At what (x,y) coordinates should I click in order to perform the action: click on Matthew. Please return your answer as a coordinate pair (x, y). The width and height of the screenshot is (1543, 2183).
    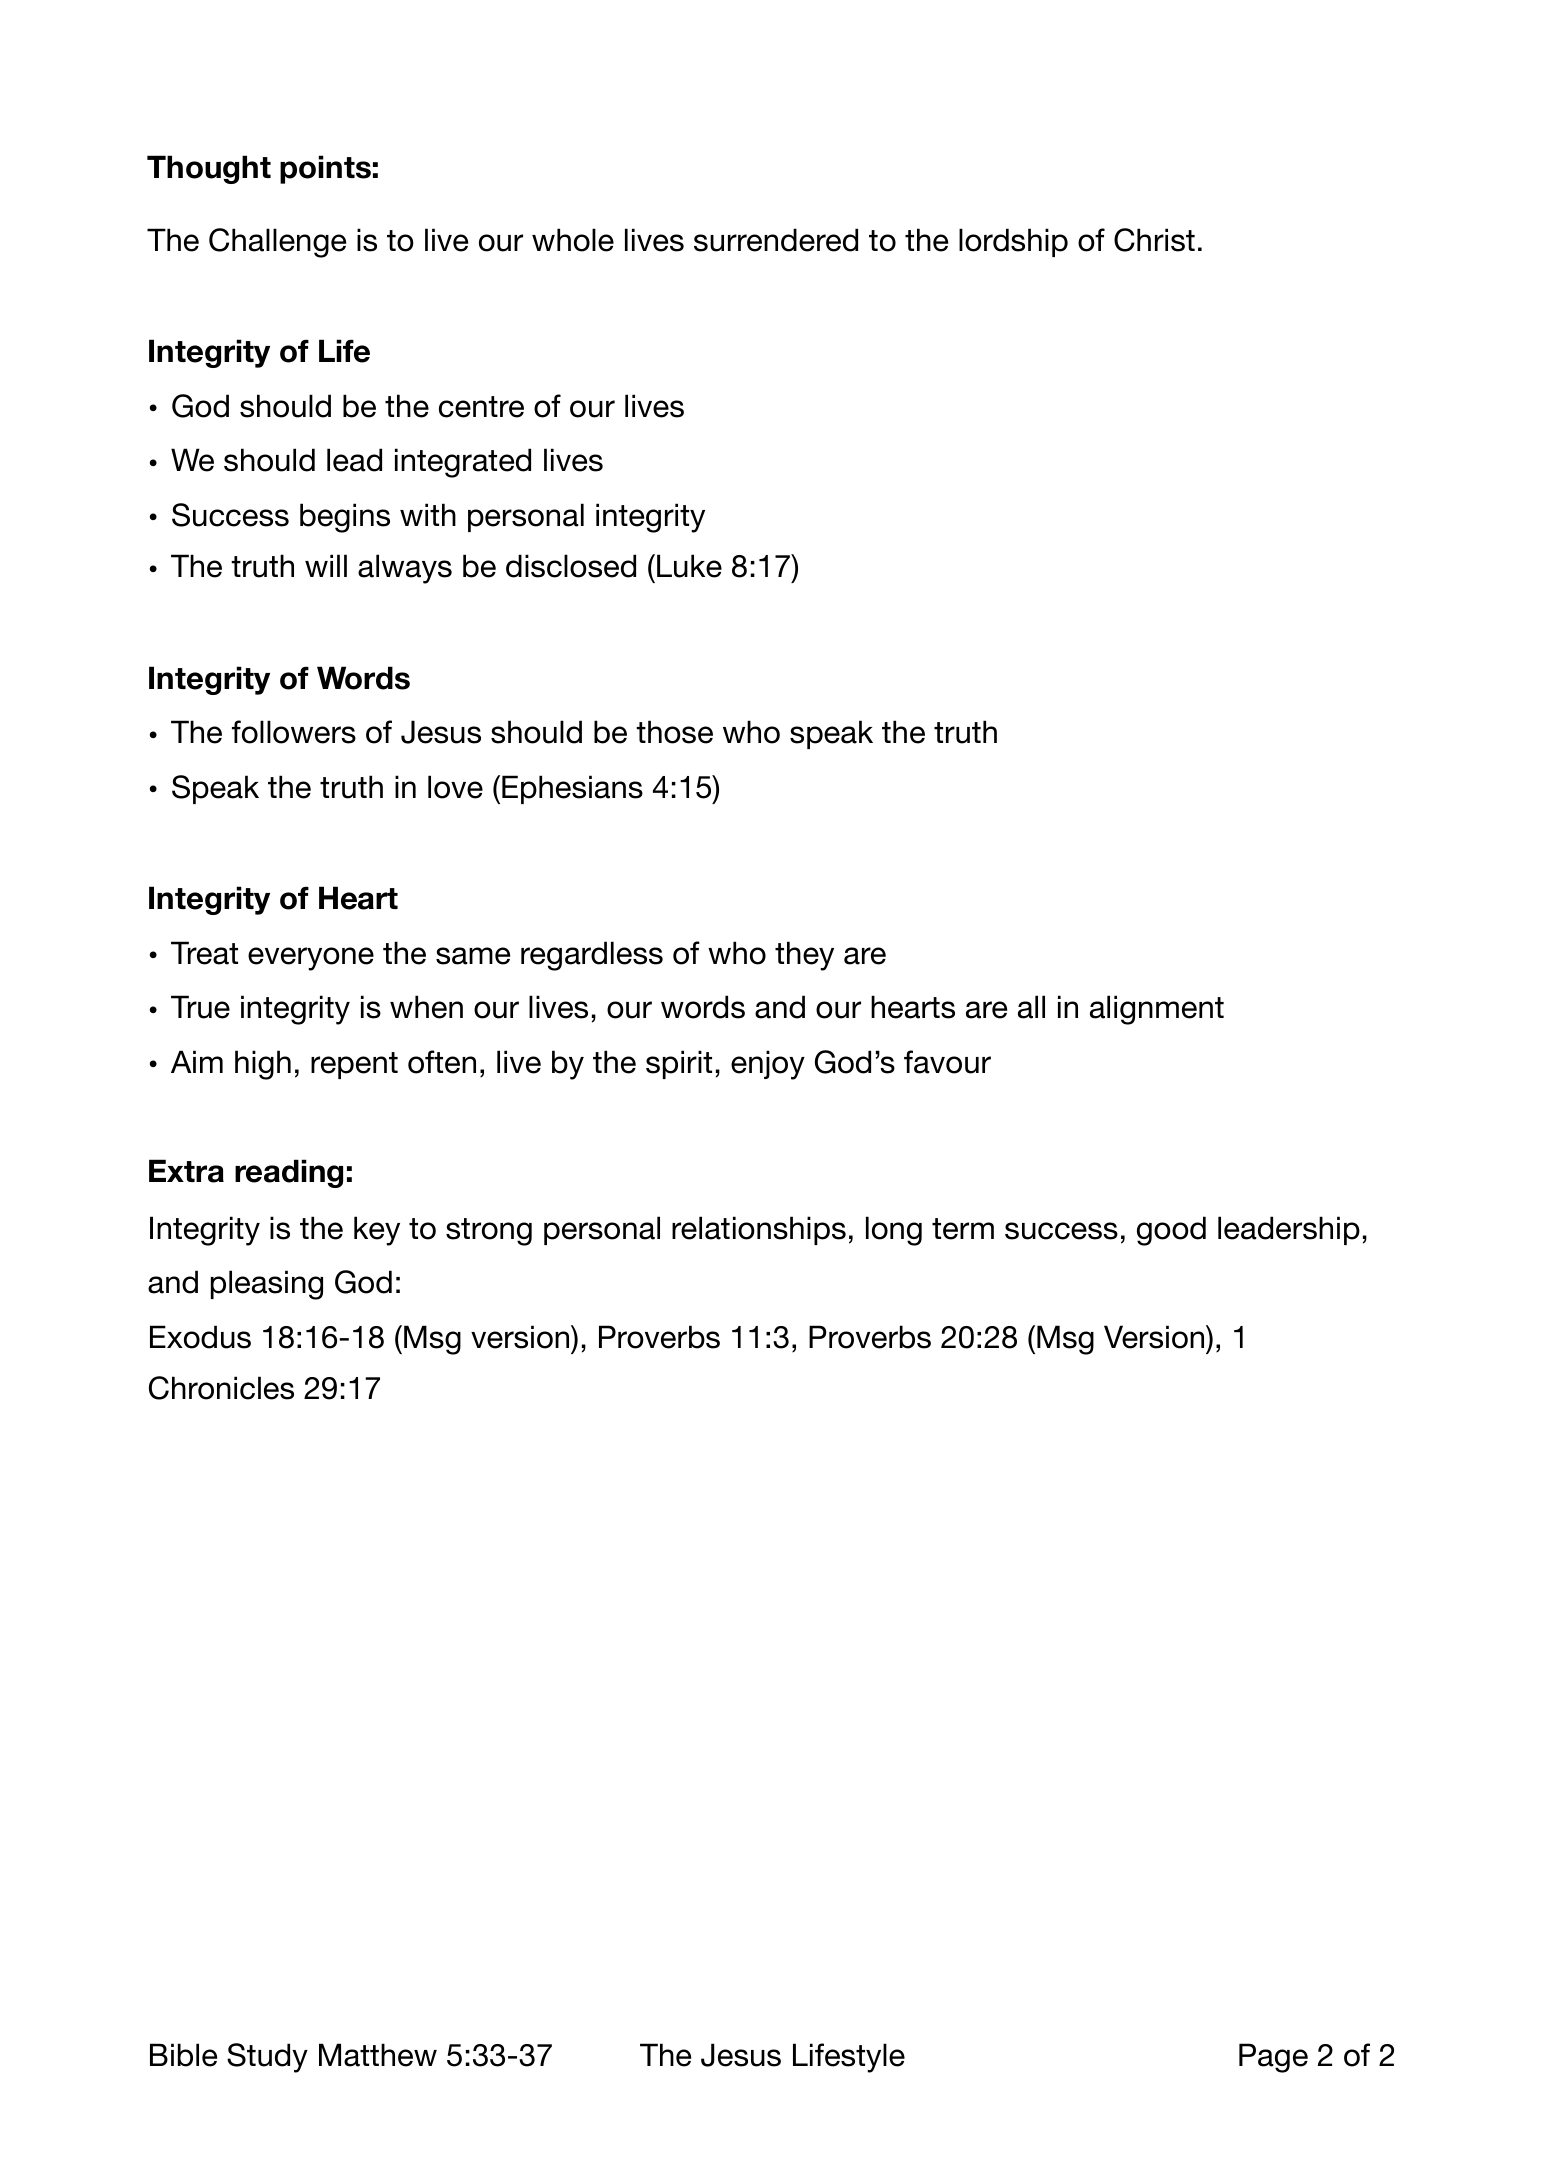
    Looking at the image, I should click on (378, 2055).
